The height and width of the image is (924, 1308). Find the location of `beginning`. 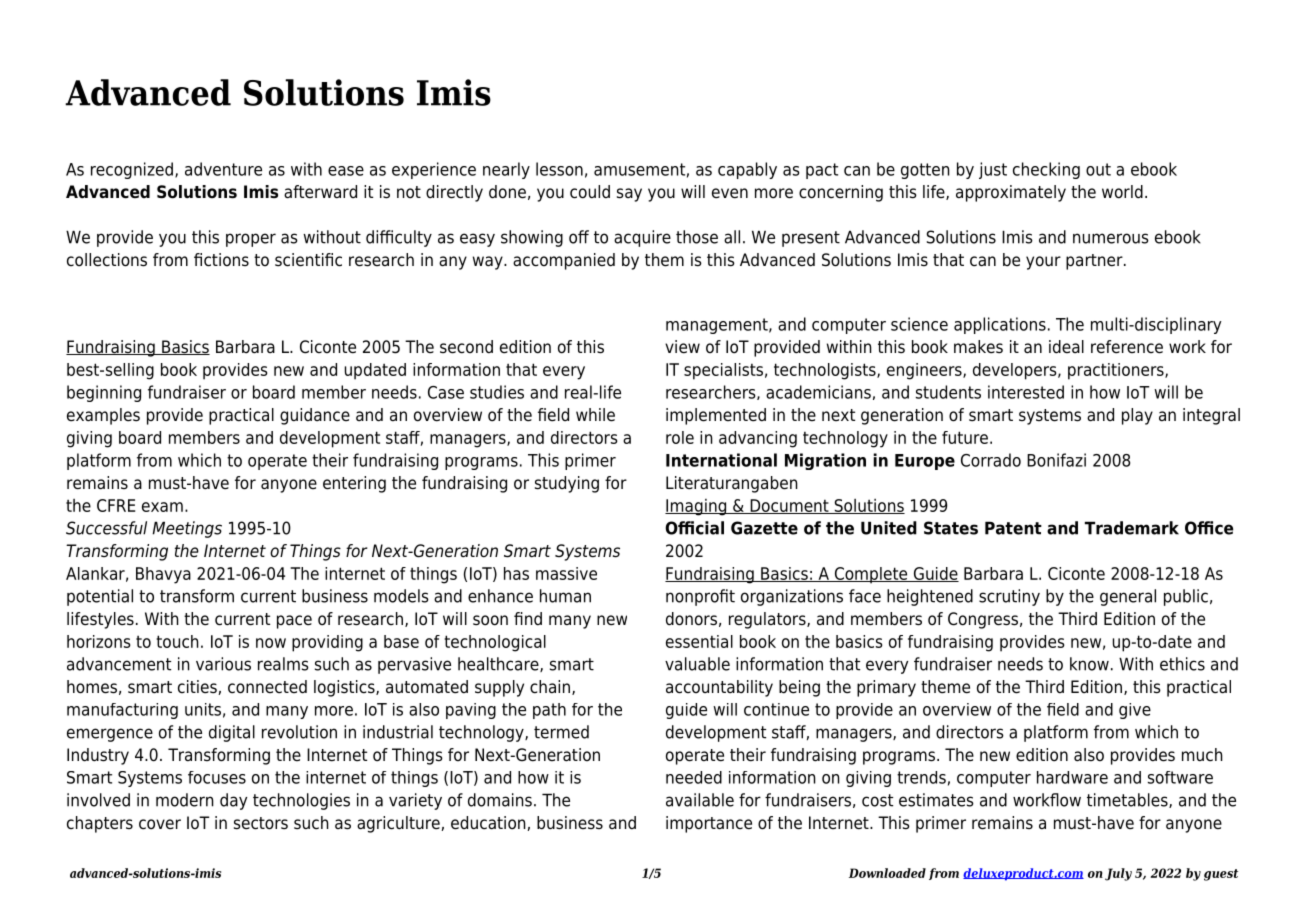

beginning is located at coordinates (104, 393).
